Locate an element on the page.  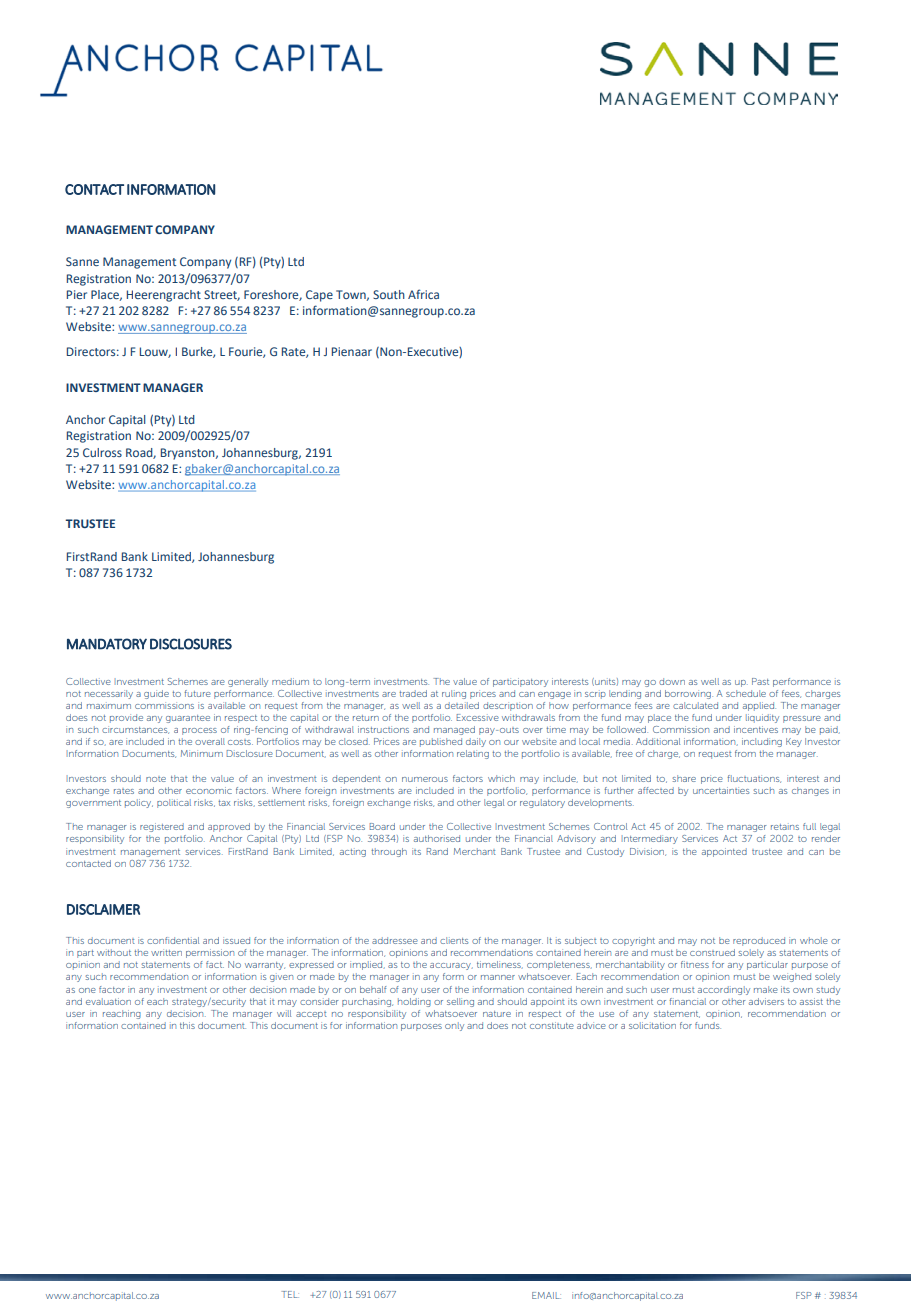
TEL is located at coordinates (290, 1294).
